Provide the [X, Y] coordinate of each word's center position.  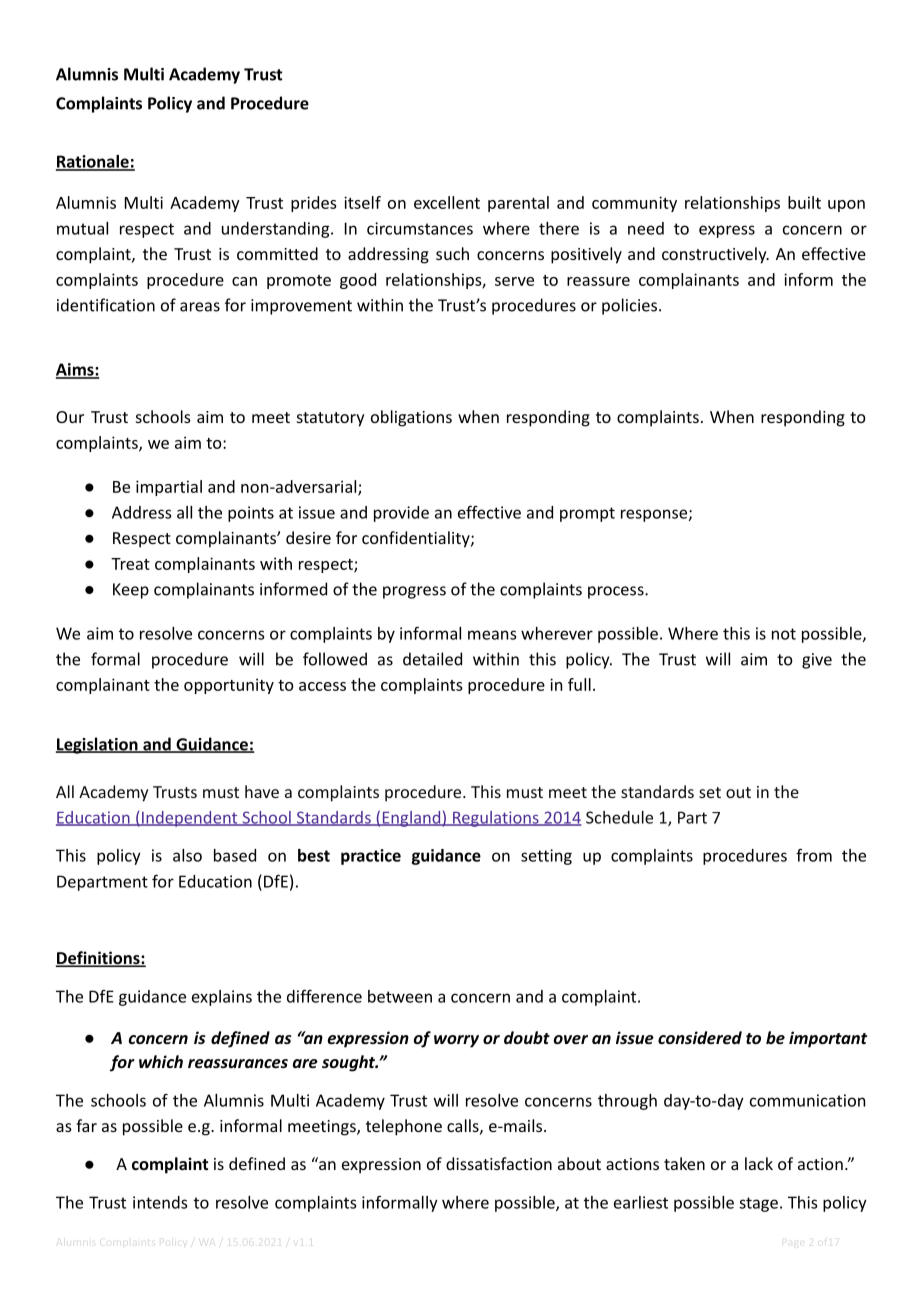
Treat [130, 564]
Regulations [496, 819]
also [187, 855]
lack [759, 1163]
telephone [404, 1127]
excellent [447, 202]
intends [160, 1202]
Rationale [93, 162]
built [804, 202]
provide [401, 514]
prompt [587, 514]
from [814, 855]
